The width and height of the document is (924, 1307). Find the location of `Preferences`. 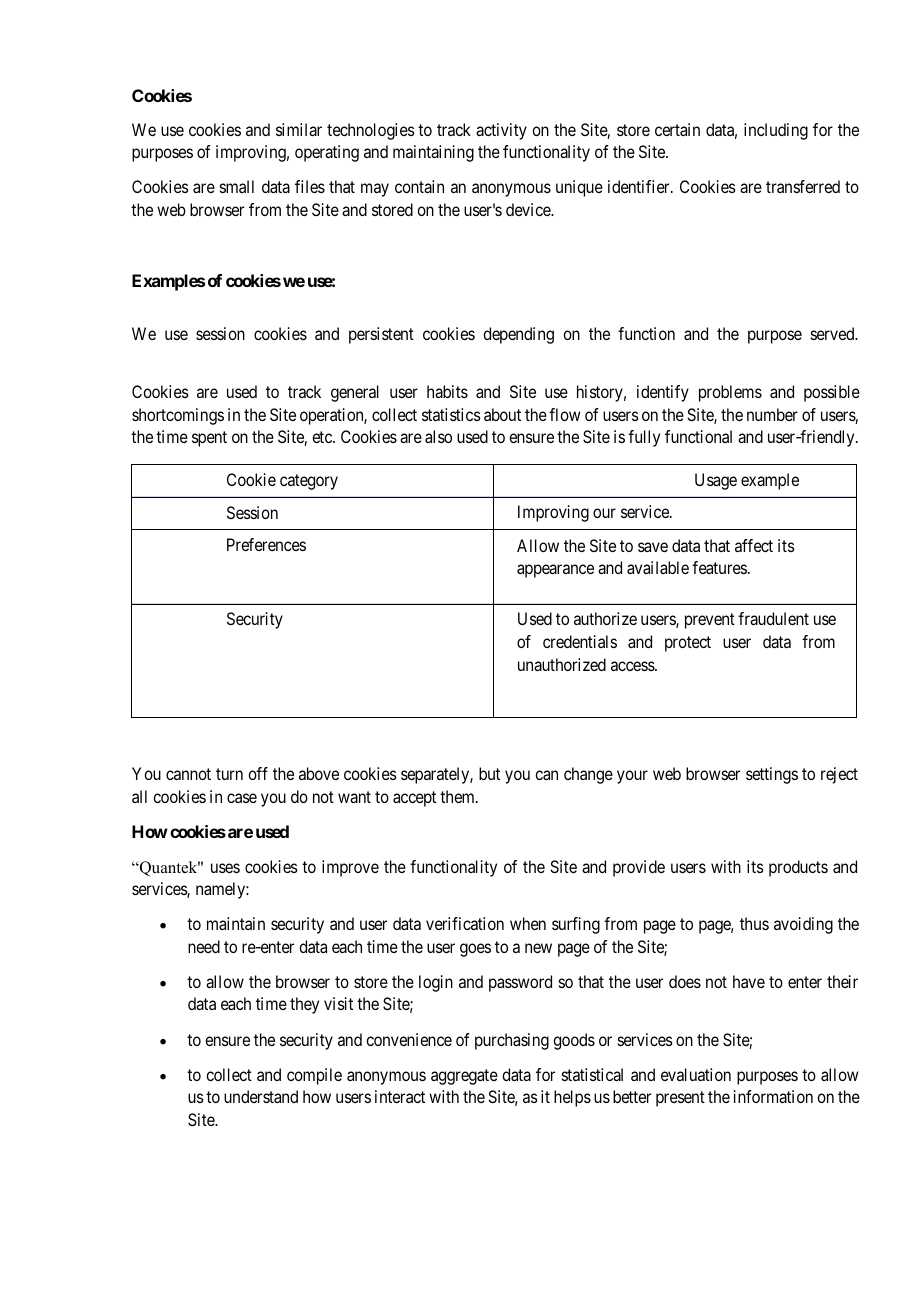

Preferences is located at coordinates (266, 544).
